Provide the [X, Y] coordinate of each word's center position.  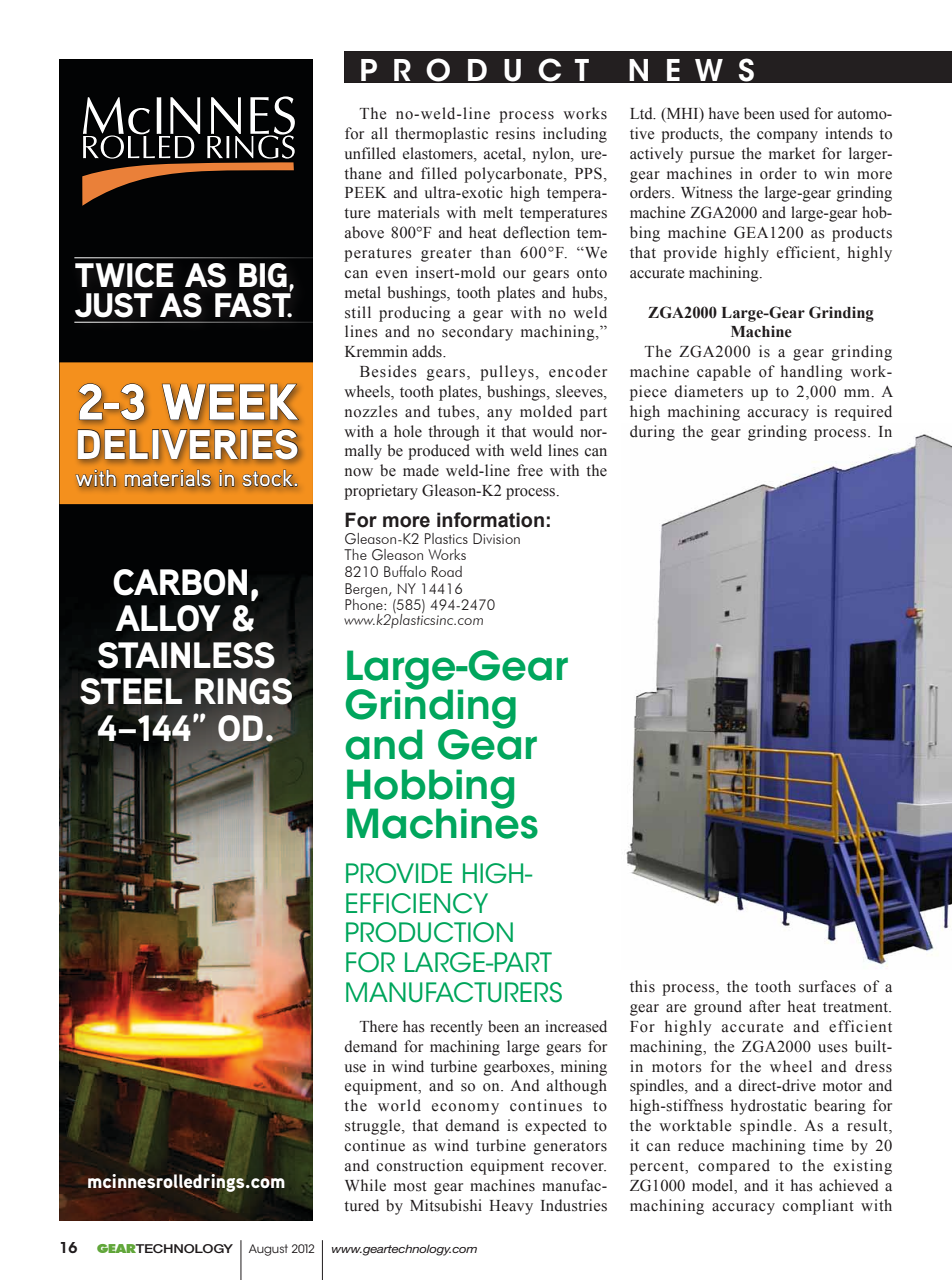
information [490, 520]
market [792, 153]
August [268, 1250]
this [642, 986]
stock [268, 478]
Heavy [511, 1207]
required [863, 413]
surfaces [827, 986]
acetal [504, 153]
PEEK [366, 192]
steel [131, 691]
